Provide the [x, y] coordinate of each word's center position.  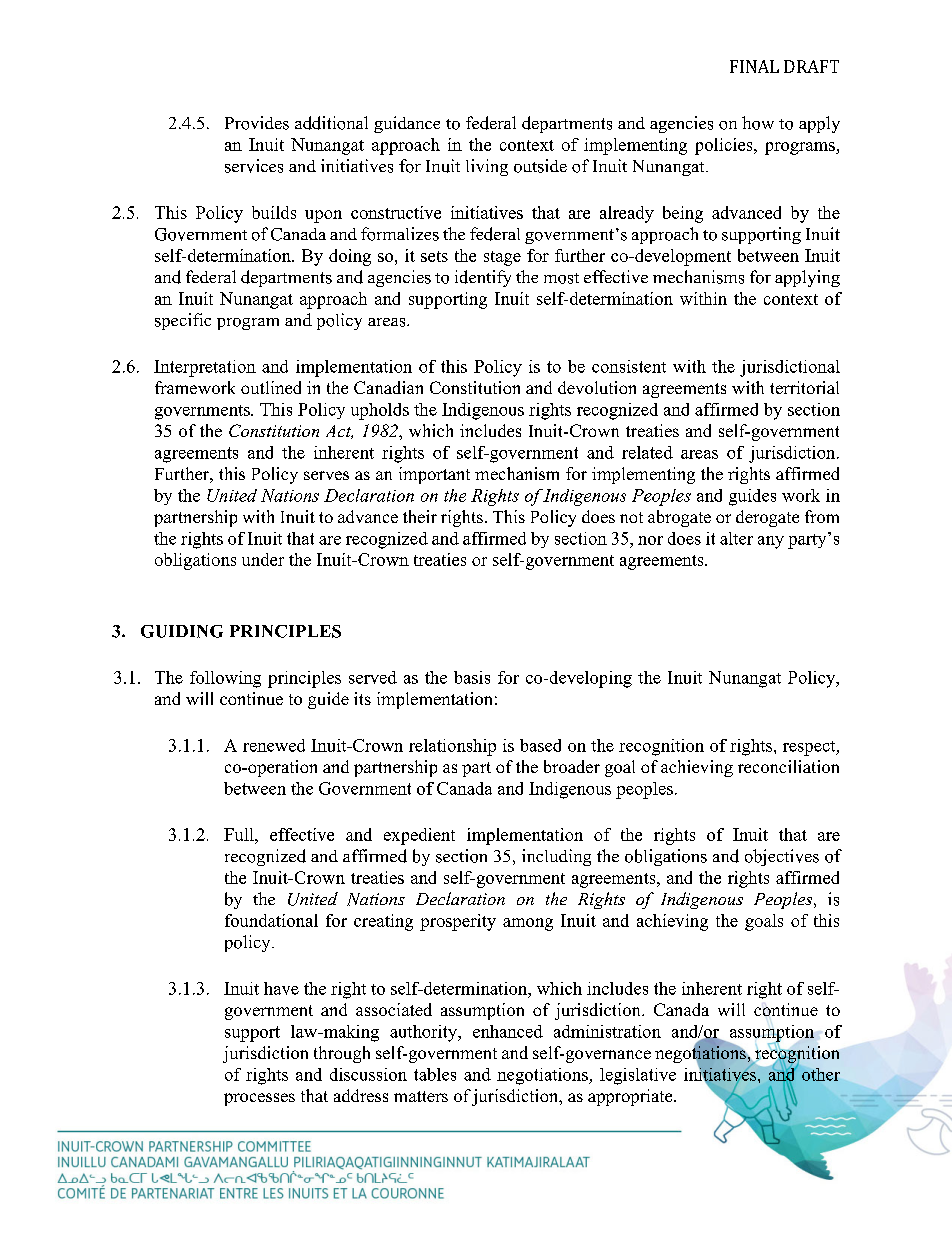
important [434, 475]
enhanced [508, 1031]
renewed [274, 745]
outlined [271, 387]
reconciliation [788, 766]
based [540, 745]
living [487, 167]
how [758, 123]
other [821, 1074]
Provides [257, 123]
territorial [804, 387]
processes [259, 1099]
